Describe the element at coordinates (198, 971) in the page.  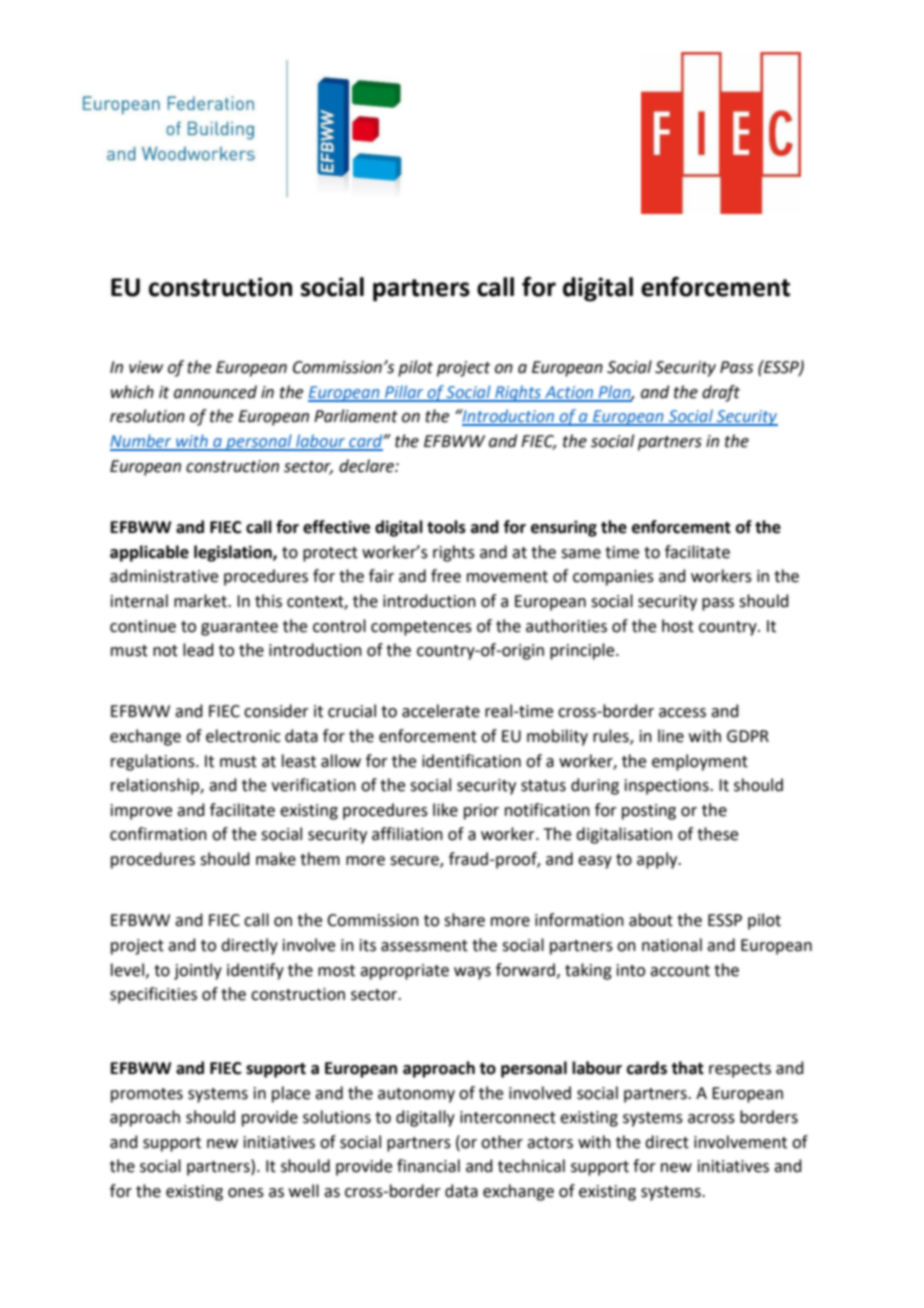
I see `jointly` at that location.
